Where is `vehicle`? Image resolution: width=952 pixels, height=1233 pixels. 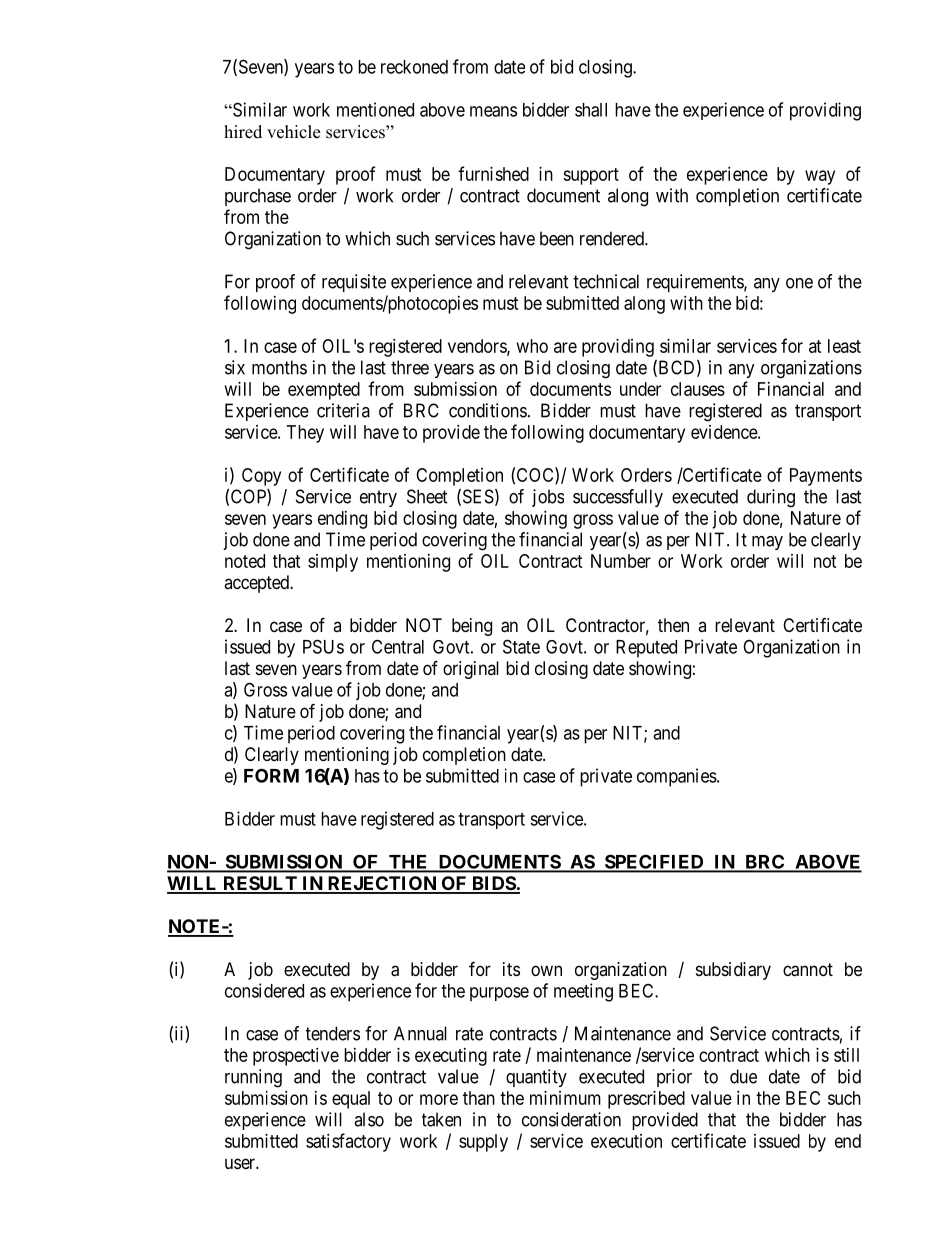 vehicle is located at coordinates (293, 132).
